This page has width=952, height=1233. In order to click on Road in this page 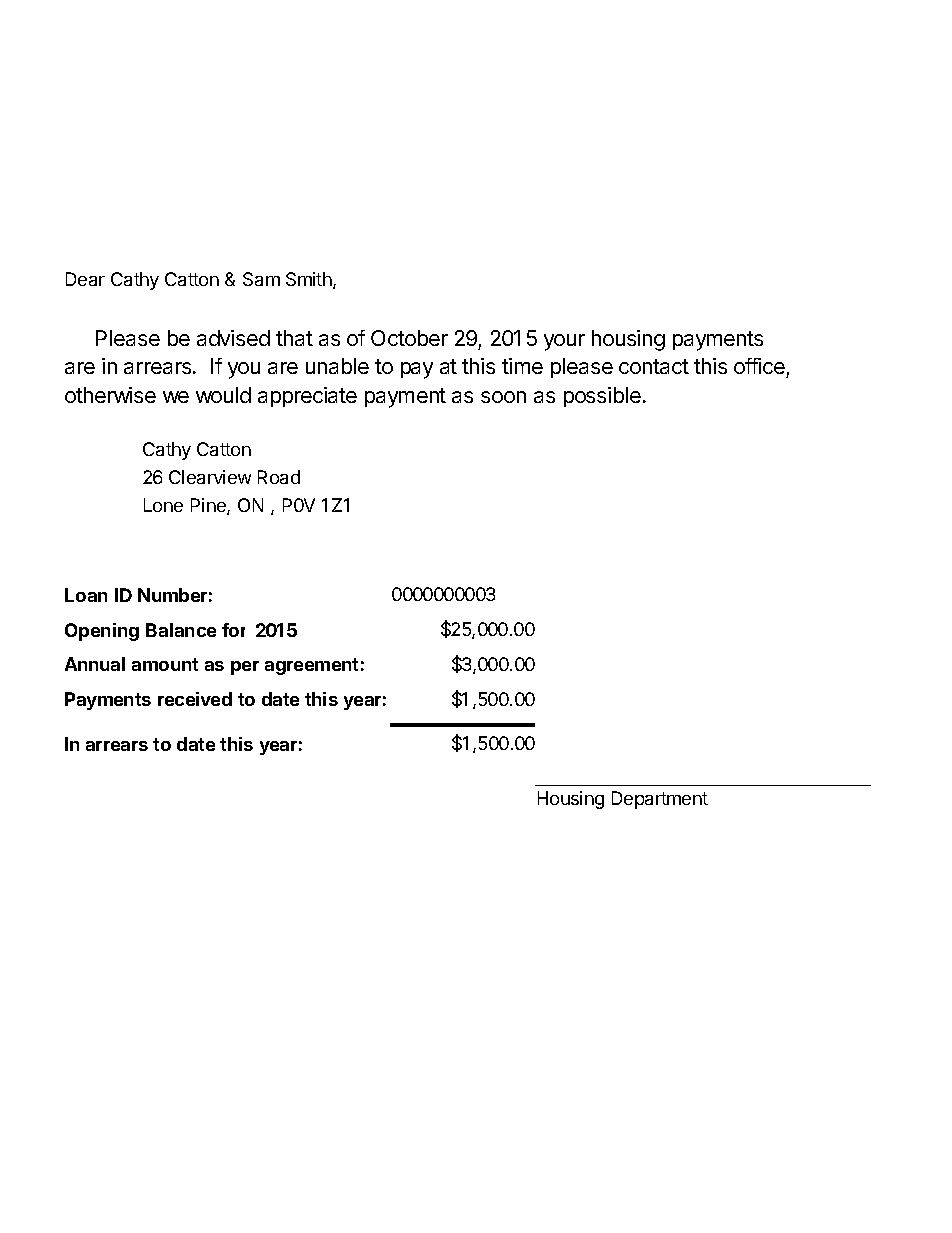, I will do `click(279, 477)`.
